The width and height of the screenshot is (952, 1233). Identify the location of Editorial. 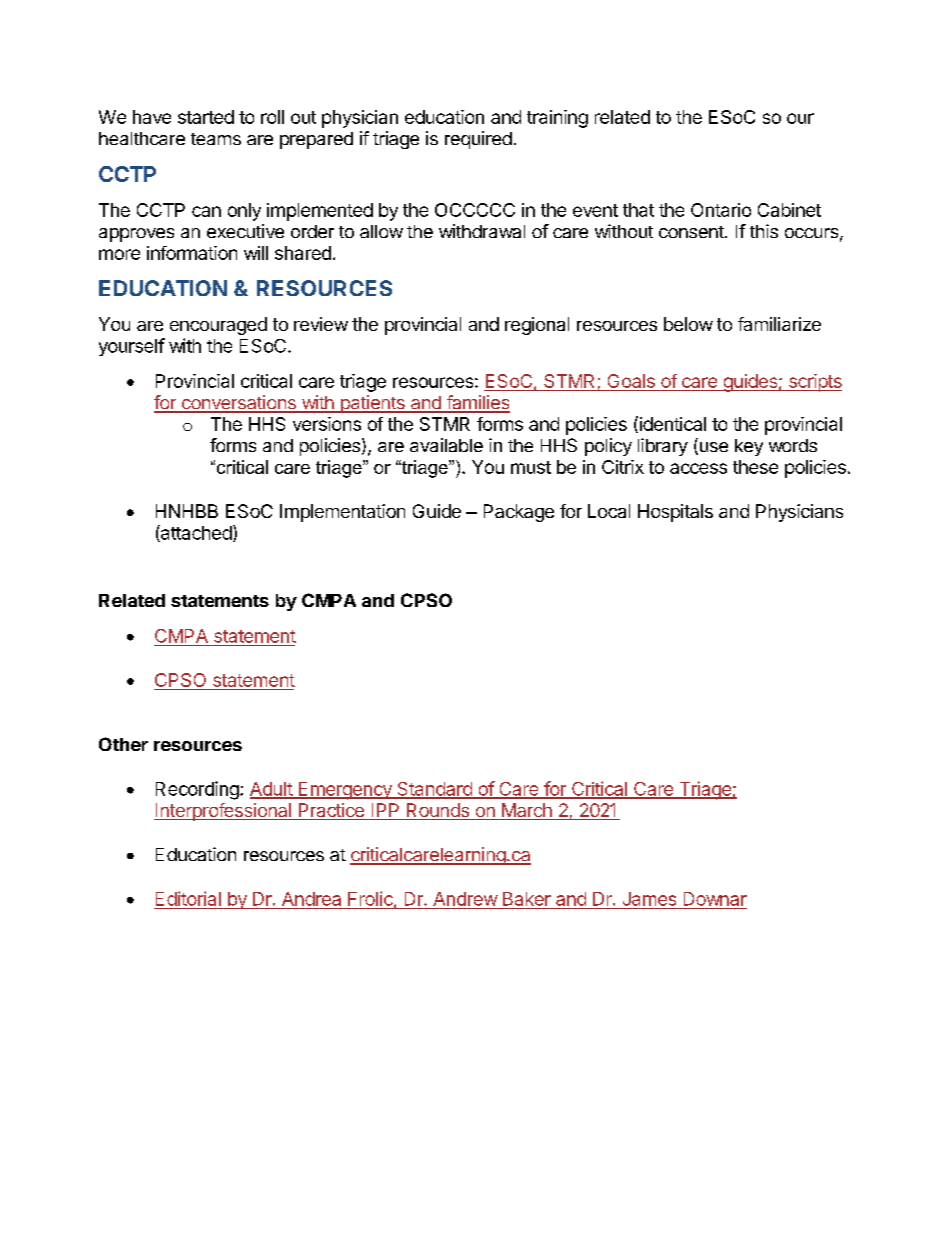
(188, 898).
